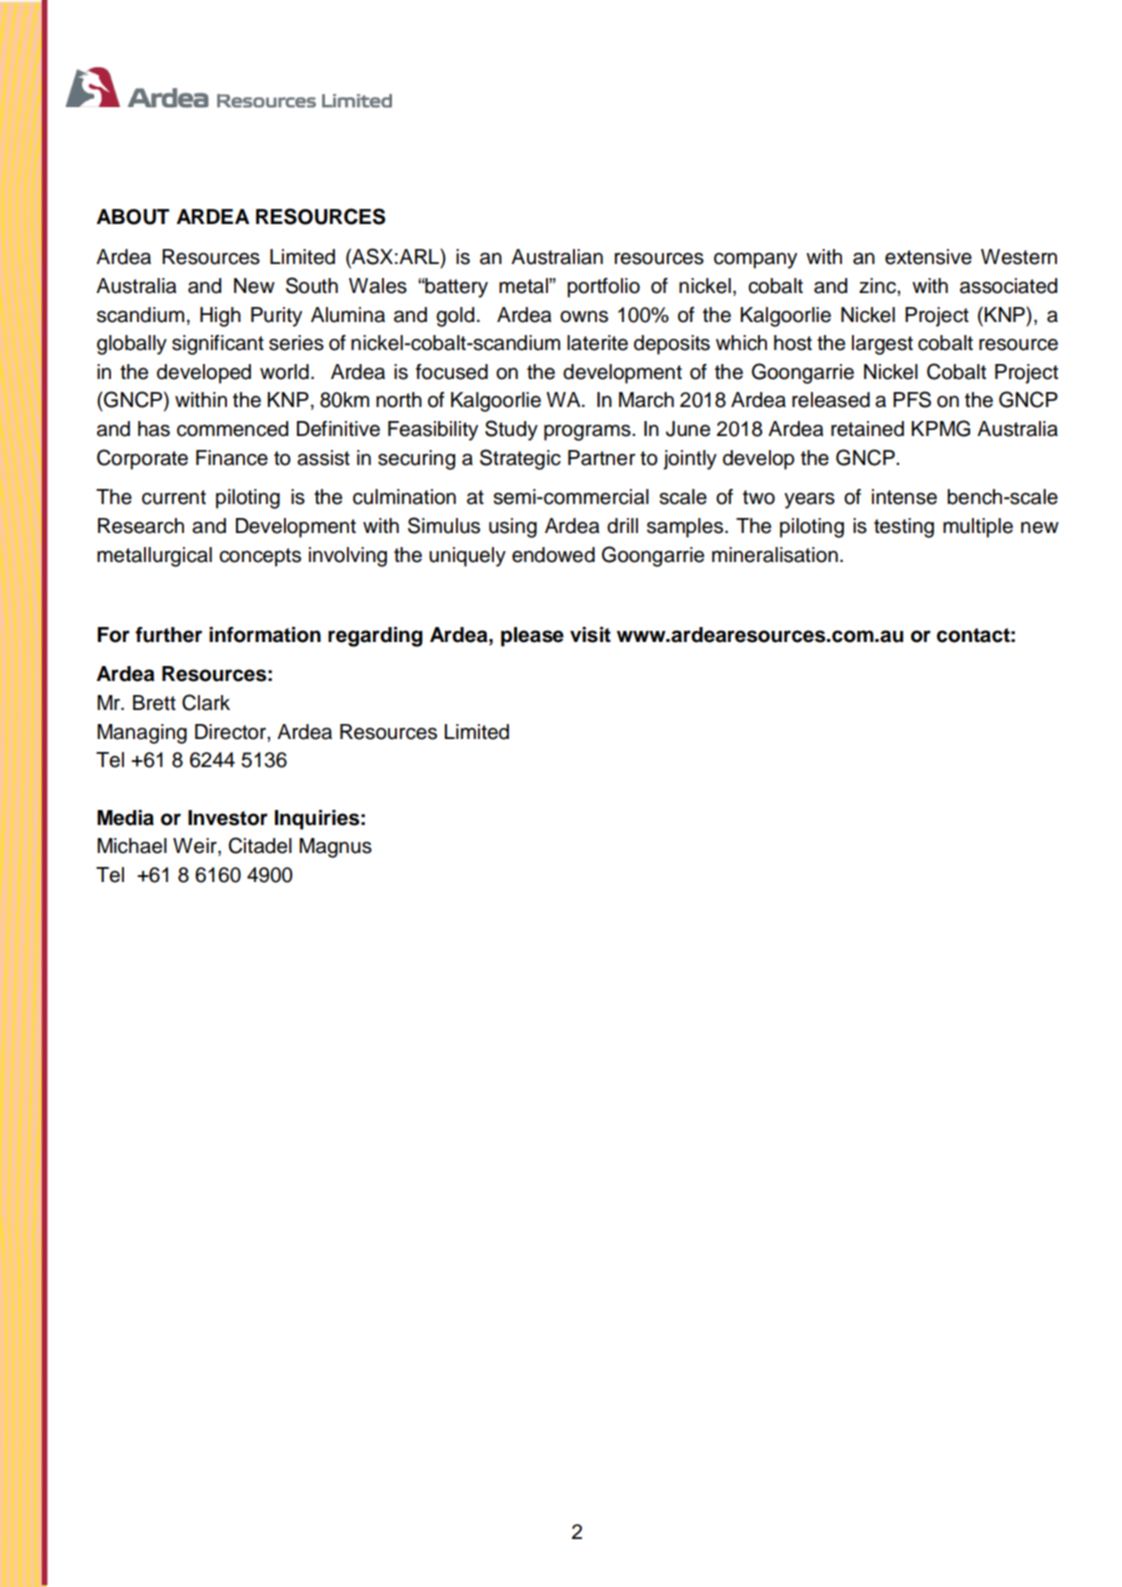 The width and height of the screenshot is (1122, 1587). I want to click on extensive, so click(928, 257).
